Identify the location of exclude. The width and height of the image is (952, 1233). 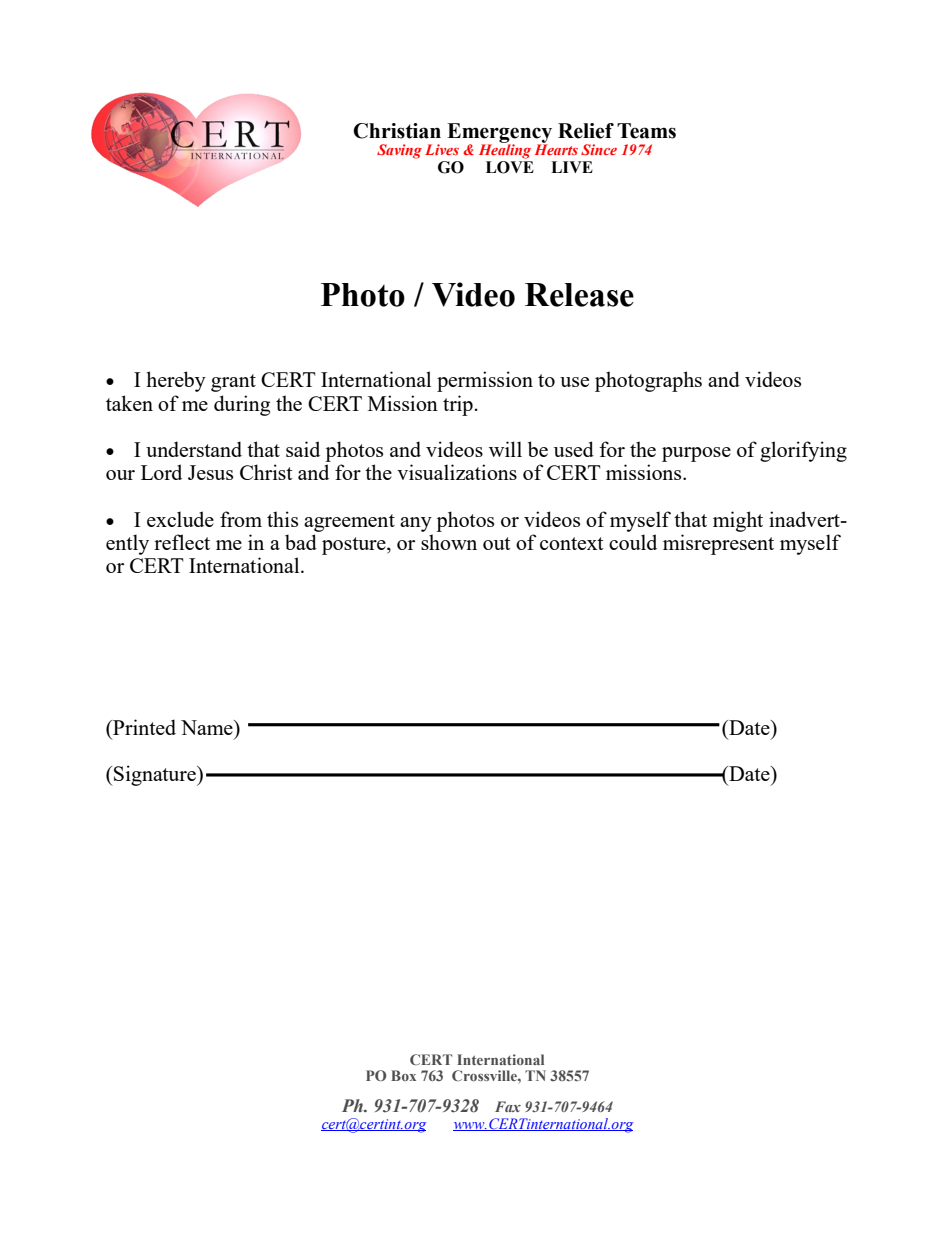
(180, 519).
